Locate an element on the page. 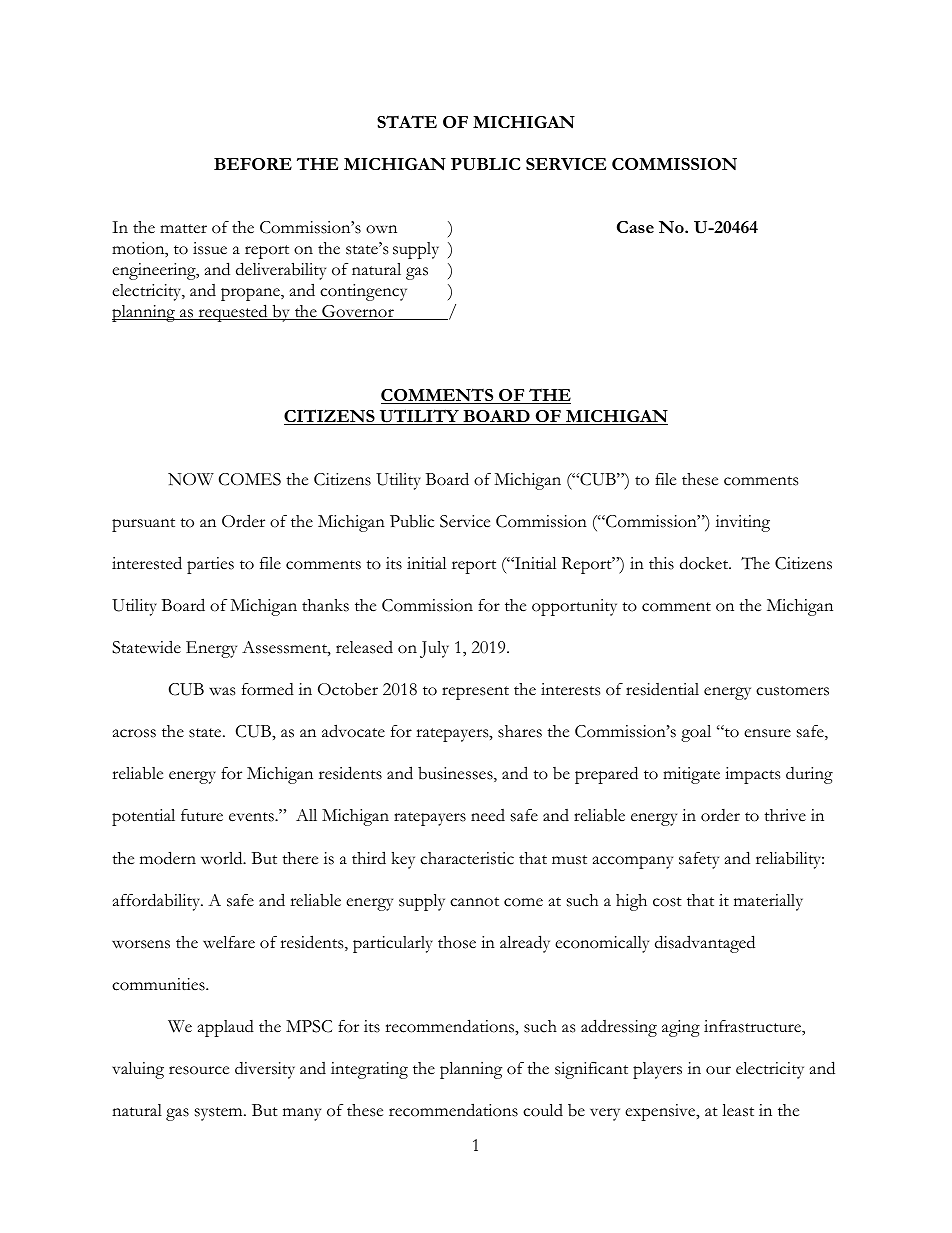 The image size is (952, 1233). own is located at coordinates (381, 229).
